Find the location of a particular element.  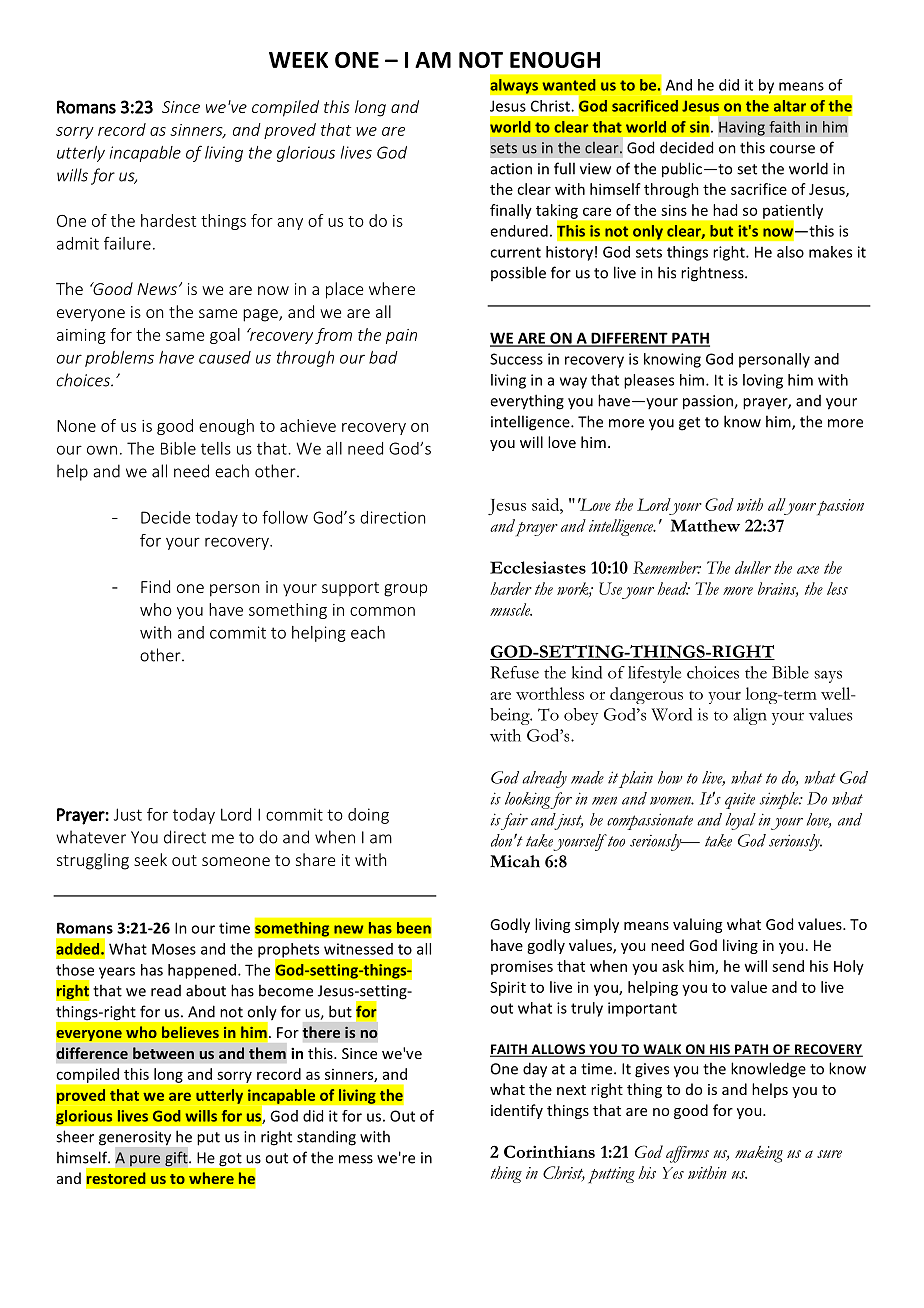

Find is located at coordinates (155, 586).
